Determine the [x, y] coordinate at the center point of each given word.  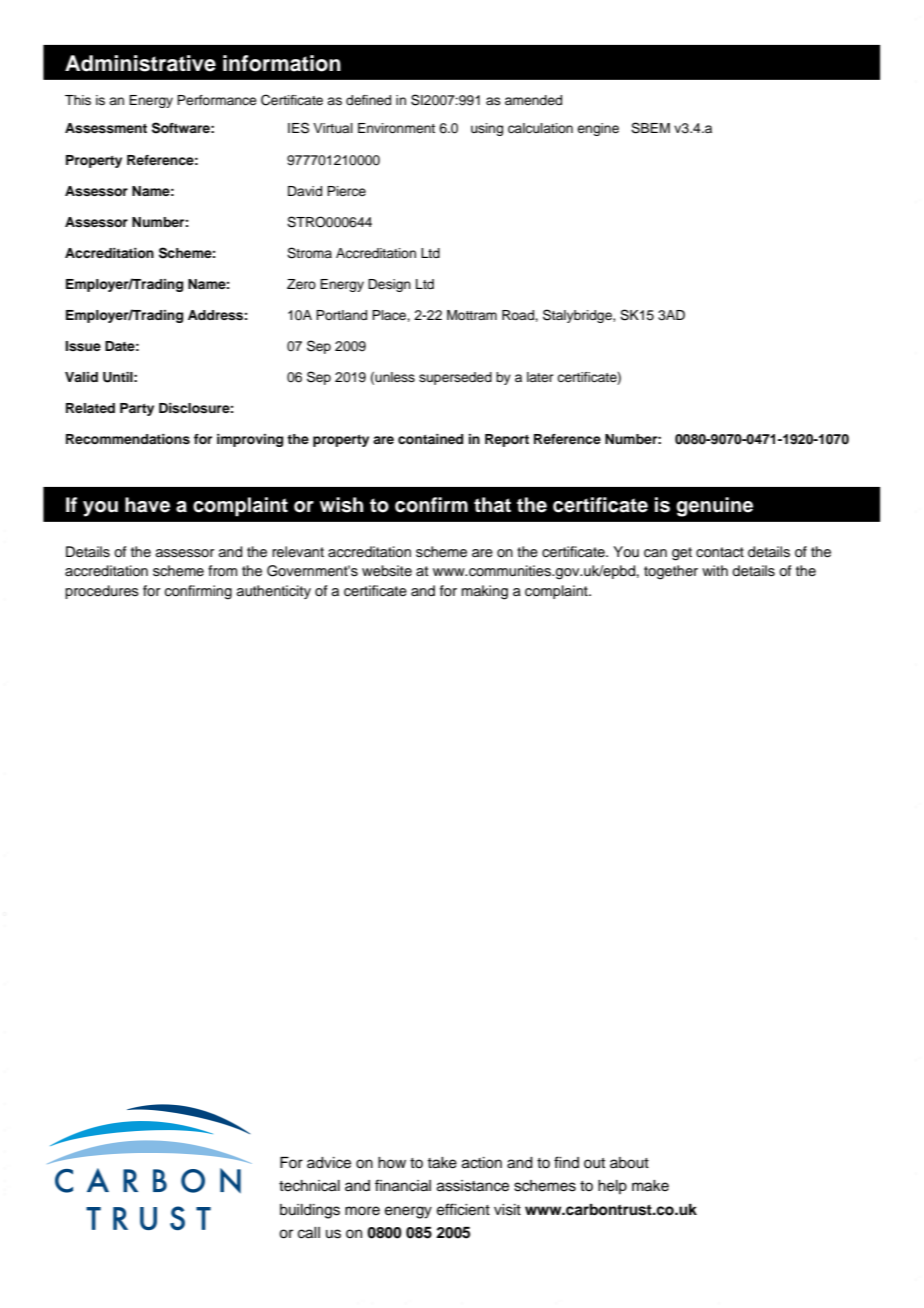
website [387, 571]
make [650, 1186]
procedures [102, 592]
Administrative [140, 63]
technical [309, 1186]
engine [598, 129]
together [671, 572]
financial [403, 1185]
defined [368, 100]
